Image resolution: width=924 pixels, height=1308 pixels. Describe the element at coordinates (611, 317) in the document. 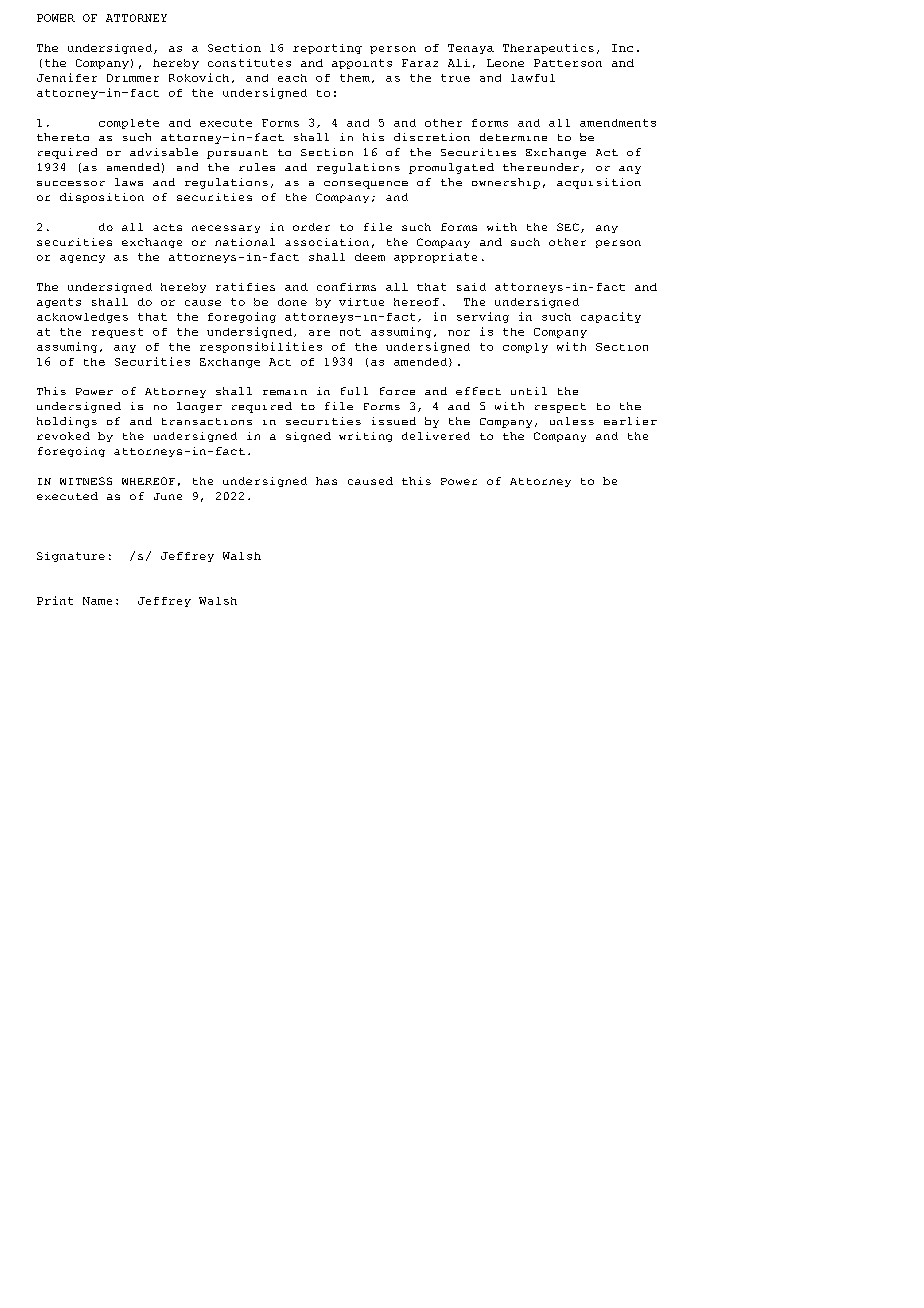

I see `capacity` at that location.
